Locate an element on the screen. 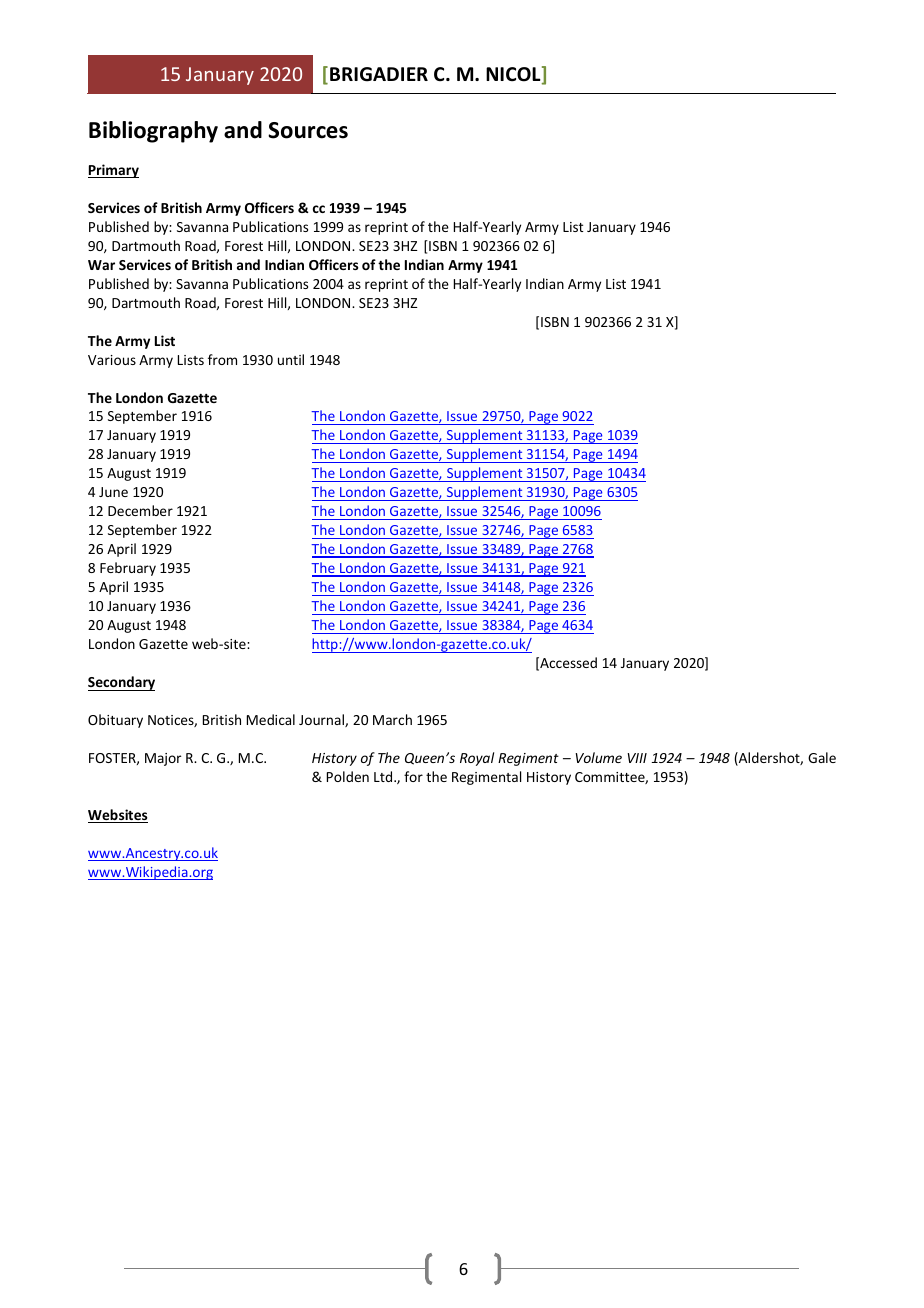 The width and height of the screenshot is (924, 1308). Sources is located at coordinates (308, 130).
